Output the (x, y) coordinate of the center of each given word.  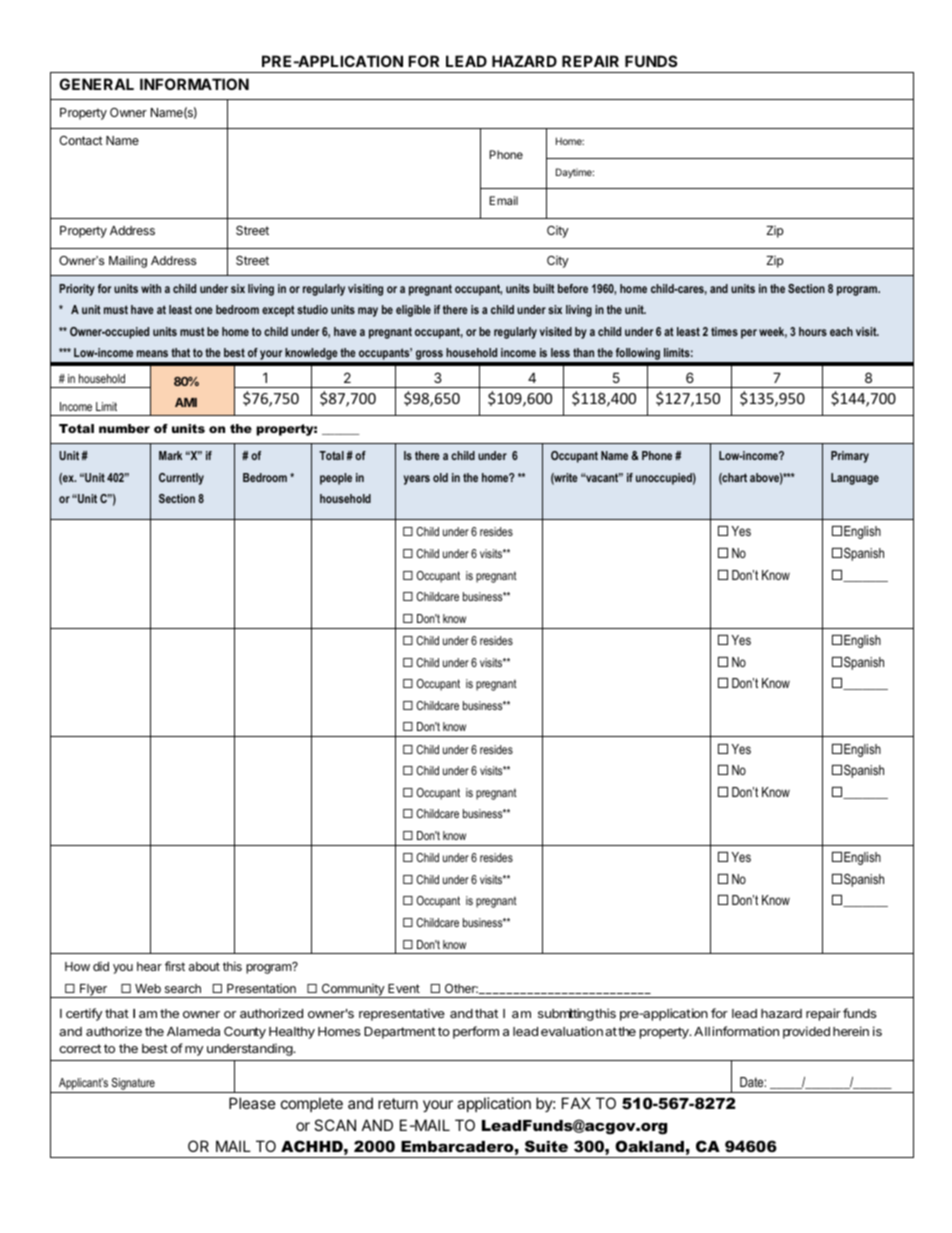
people (336, 479)
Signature (133, 1085)
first (175, 966)
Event (404, 988)
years (417, 480)
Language (855, 479)
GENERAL (96, 84)
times (724, 331)
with (151, 288)
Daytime (575, 173)
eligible (413, 311)
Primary (850, 457)
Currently (181, 479)
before (573, 288)
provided (806, 1032)
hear (149, 966)
